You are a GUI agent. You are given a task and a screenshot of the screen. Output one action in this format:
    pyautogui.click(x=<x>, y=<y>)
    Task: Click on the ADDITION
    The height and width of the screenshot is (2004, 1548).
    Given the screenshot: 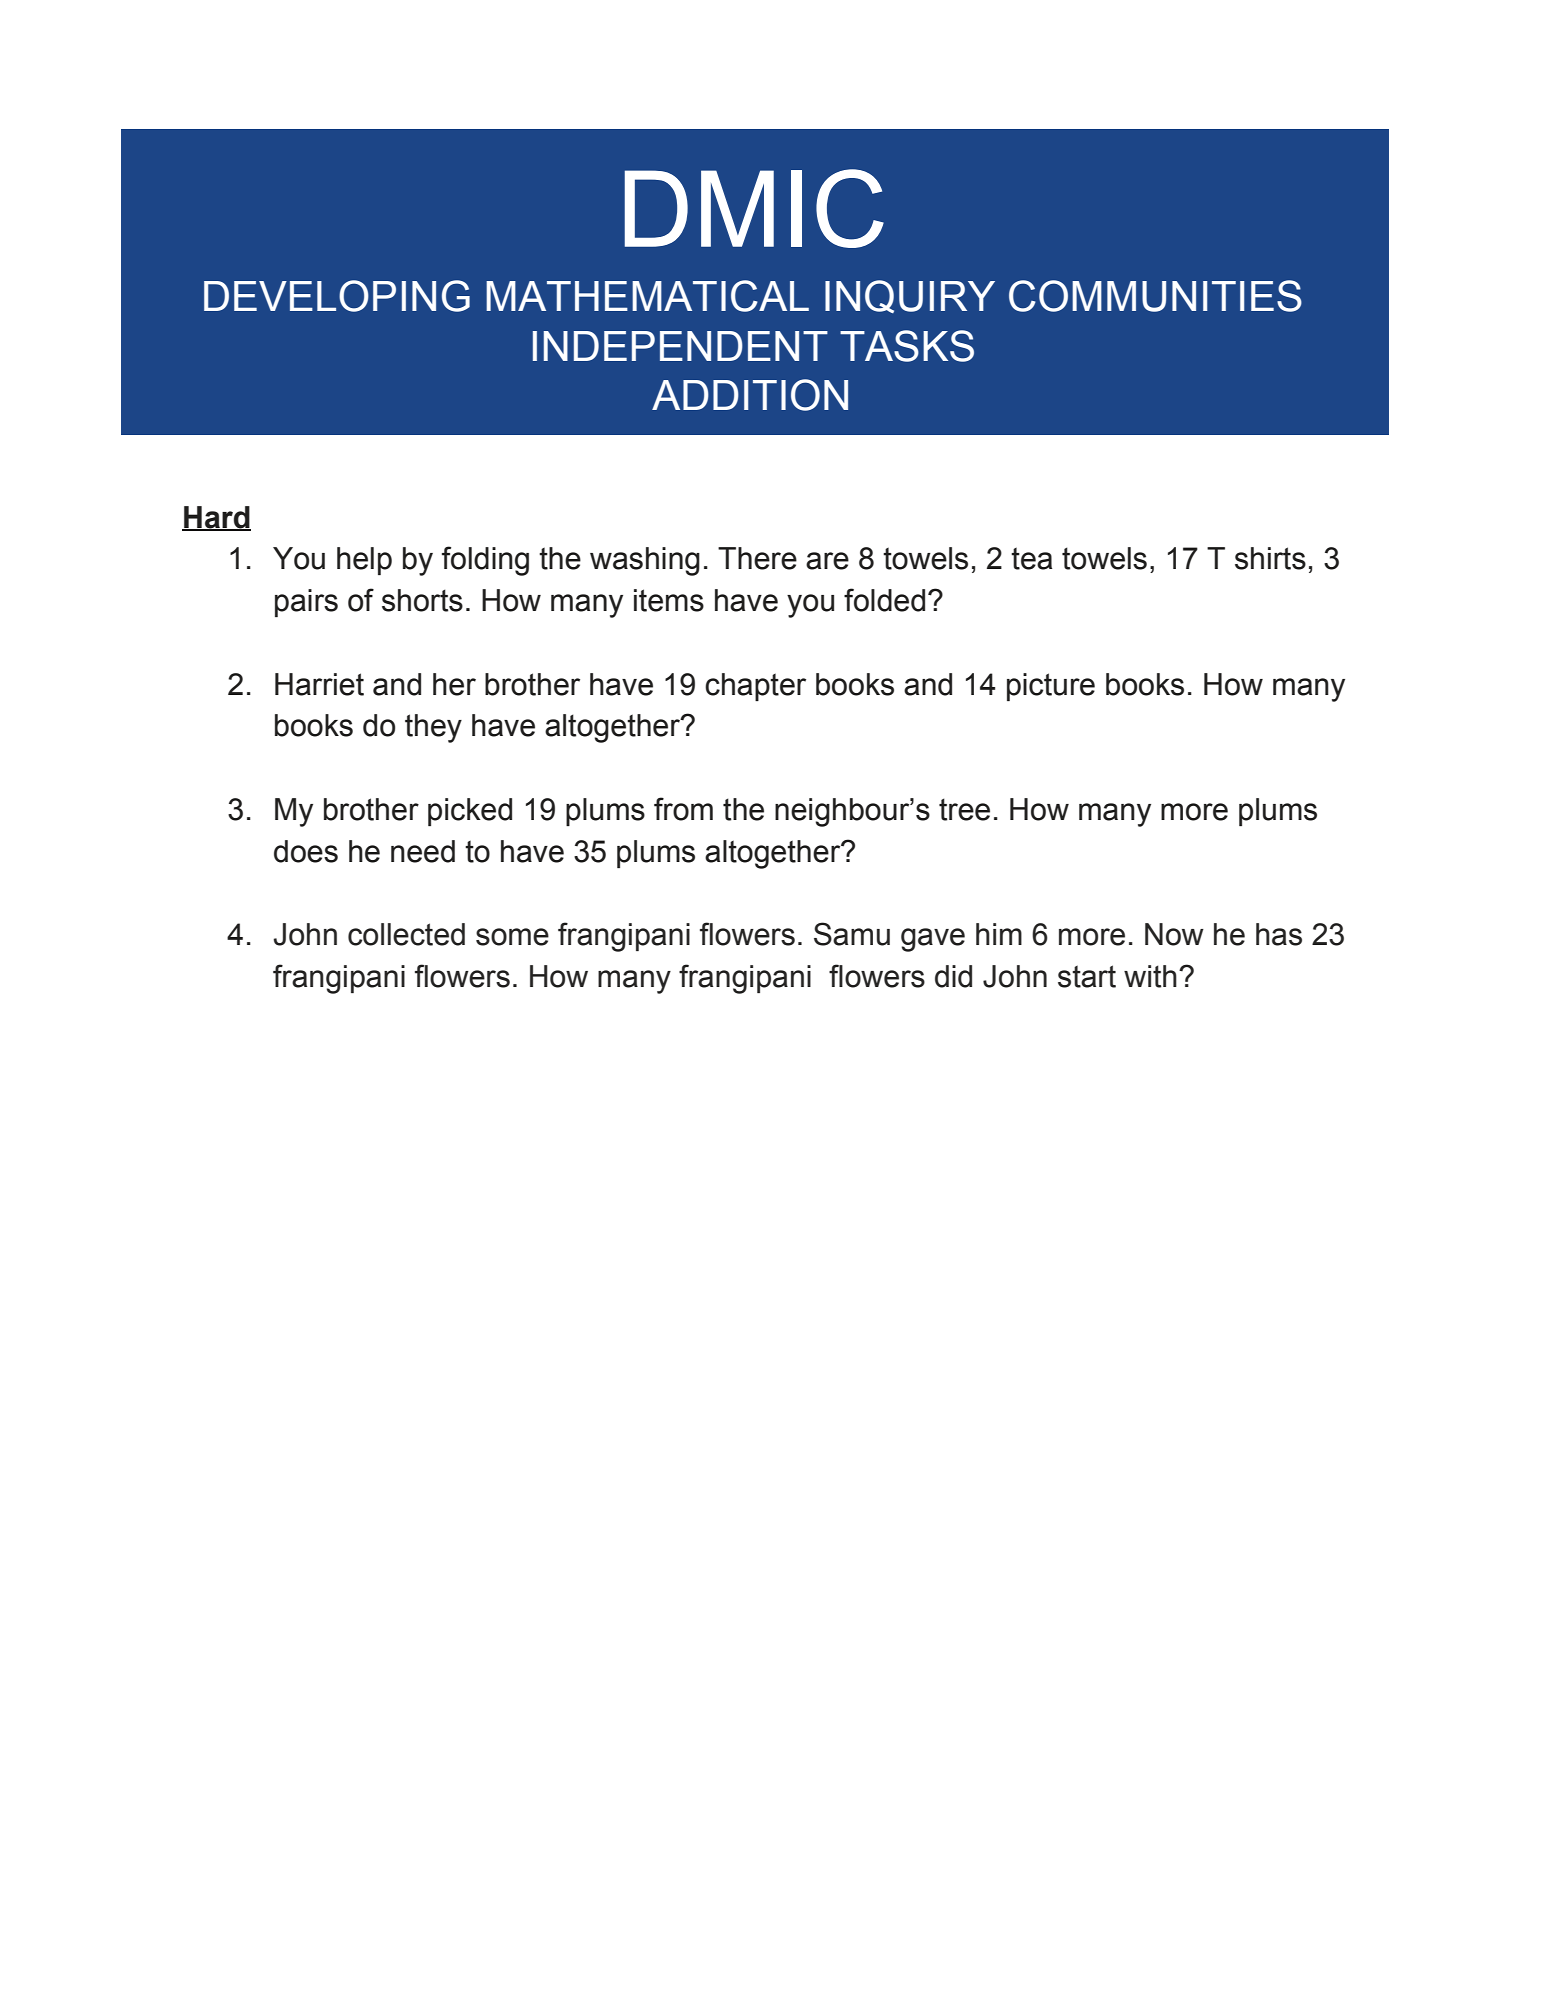 What is the action you would take?
    pyautogui.click(x=750, y=395)
